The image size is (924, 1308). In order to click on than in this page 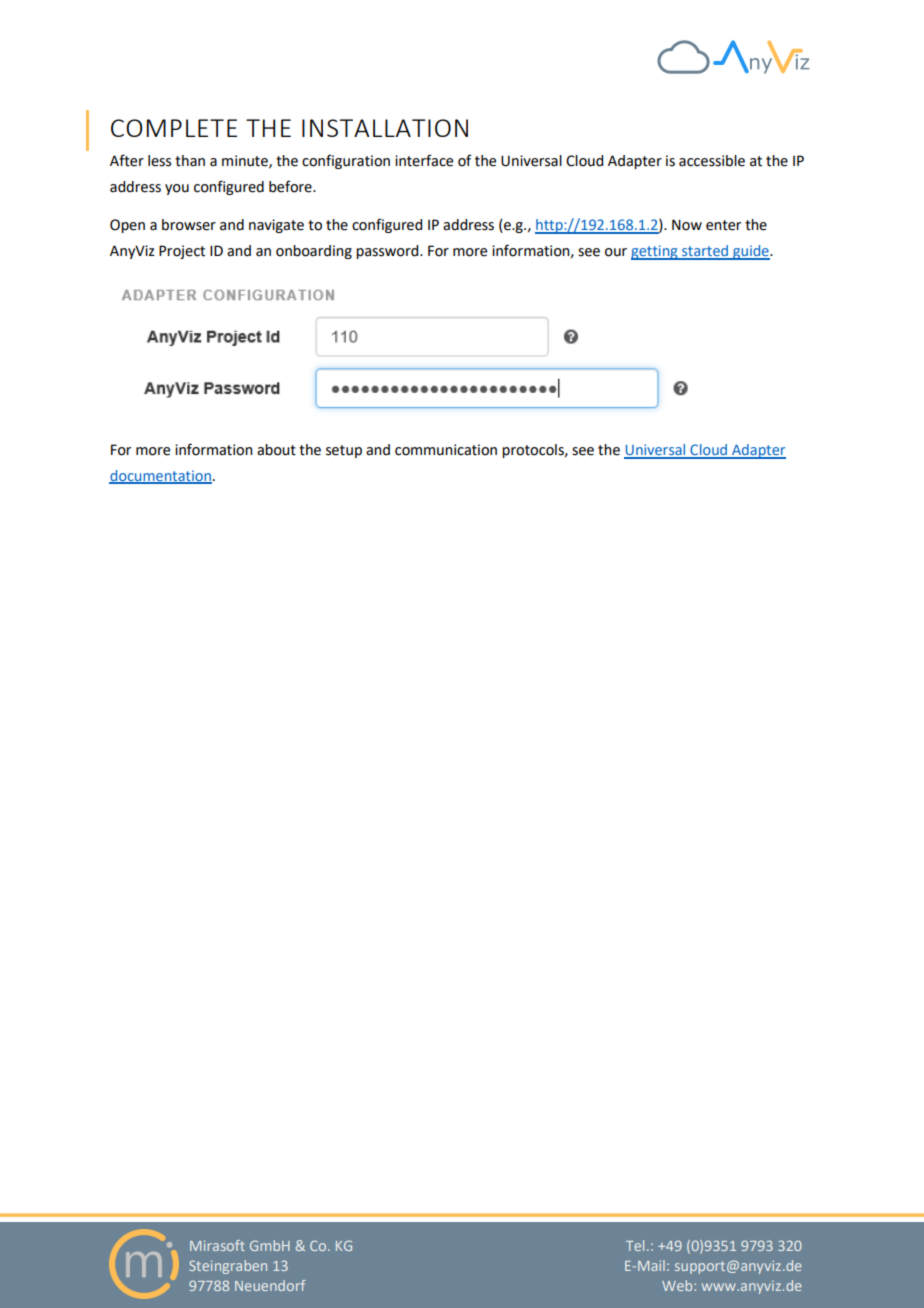, I will do `click(190, 161)`.
